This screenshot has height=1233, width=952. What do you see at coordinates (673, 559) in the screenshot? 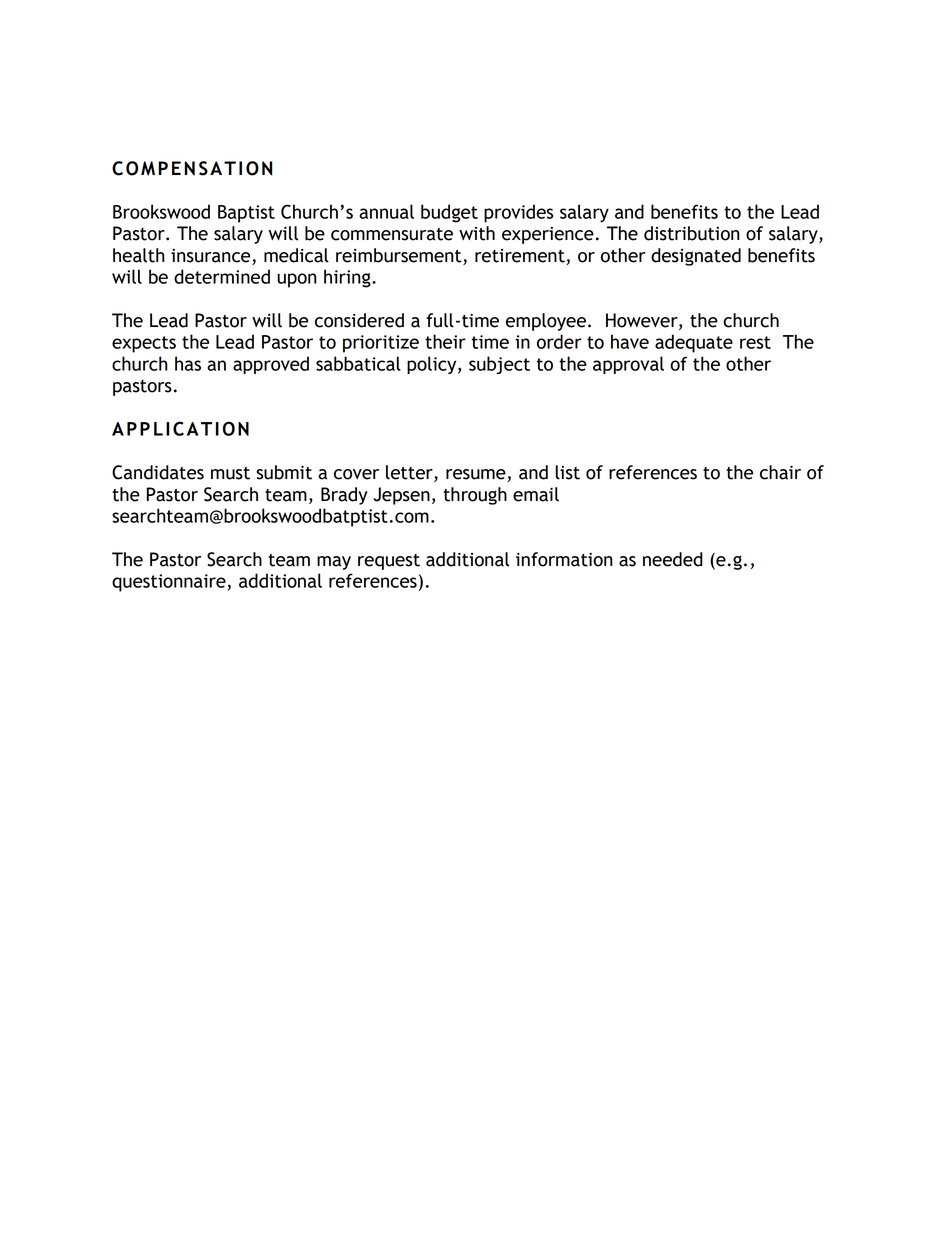
I see `needed` at bounding box center [673, 559].
